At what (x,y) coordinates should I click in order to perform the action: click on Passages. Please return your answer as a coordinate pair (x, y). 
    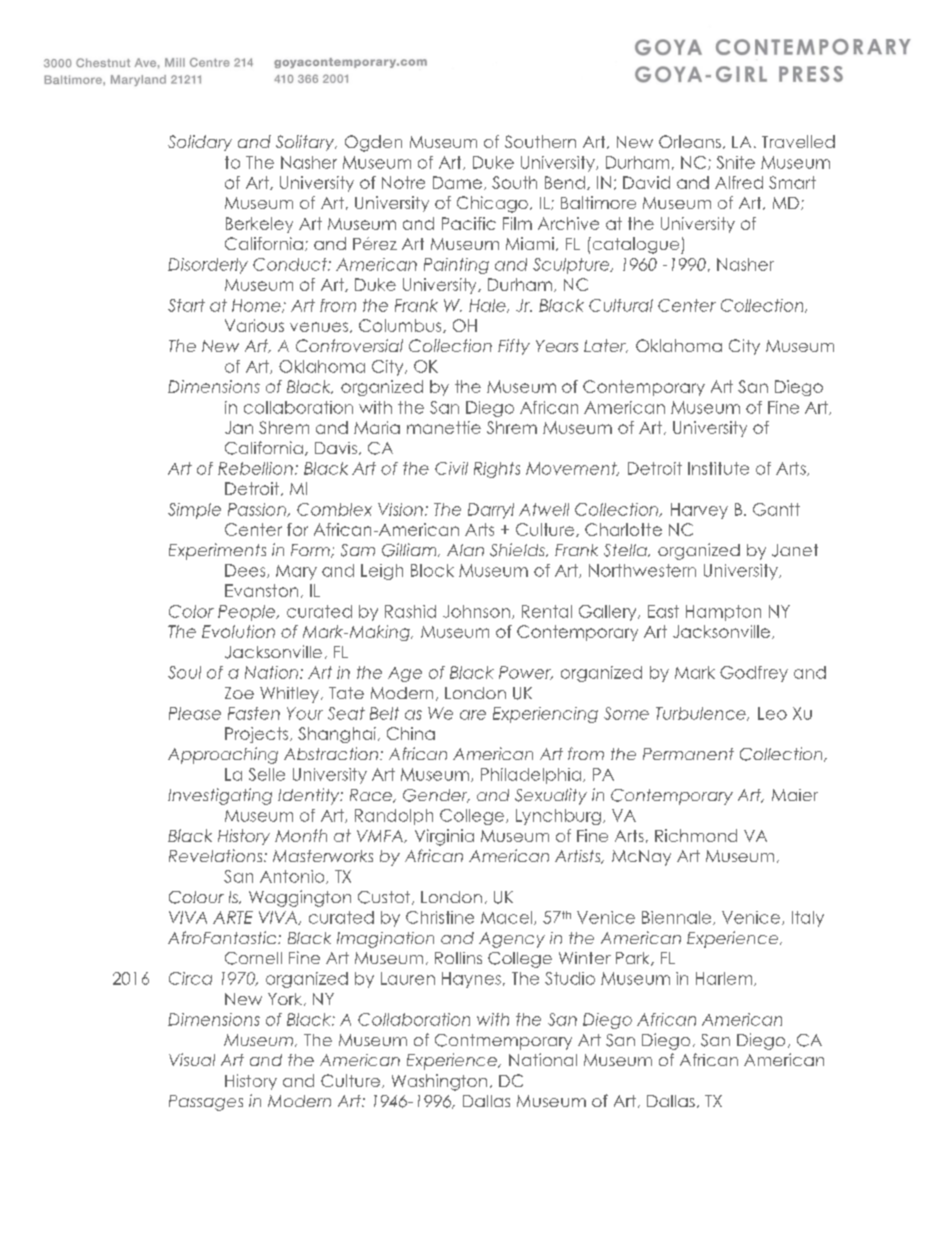
    Looking at the image, I should click on (206, 1103).
